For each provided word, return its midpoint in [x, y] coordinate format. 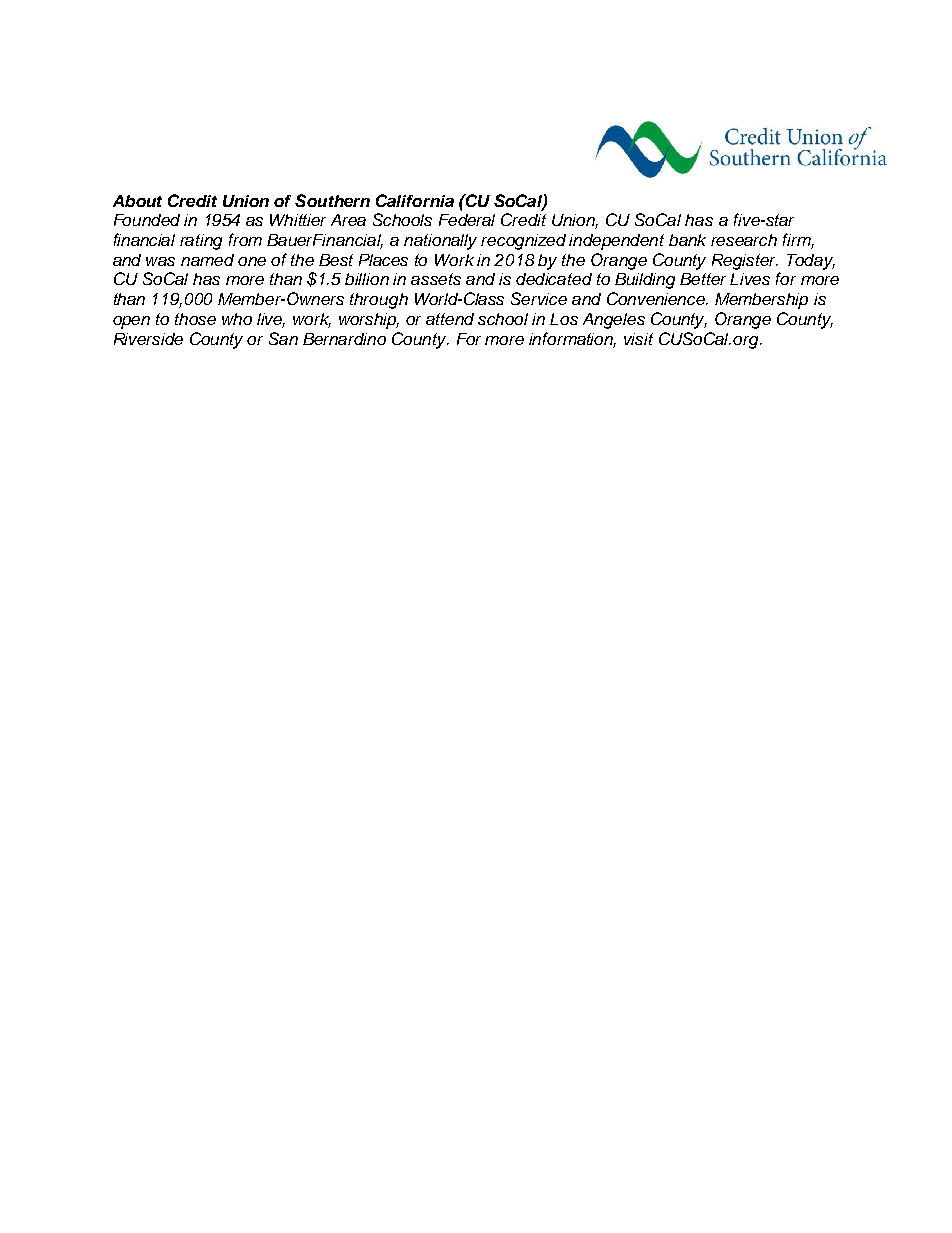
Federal [467, 220]
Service [539, 298]
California [415, 200]
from [245, 239]
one [252, 261]
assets [436, 279]
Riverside [148, 339]
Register [745, 262]
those [195, 319]
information [572, 339]
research [744, 240]
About [137, 201]
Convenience [657, 298]
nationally [440, 242]
